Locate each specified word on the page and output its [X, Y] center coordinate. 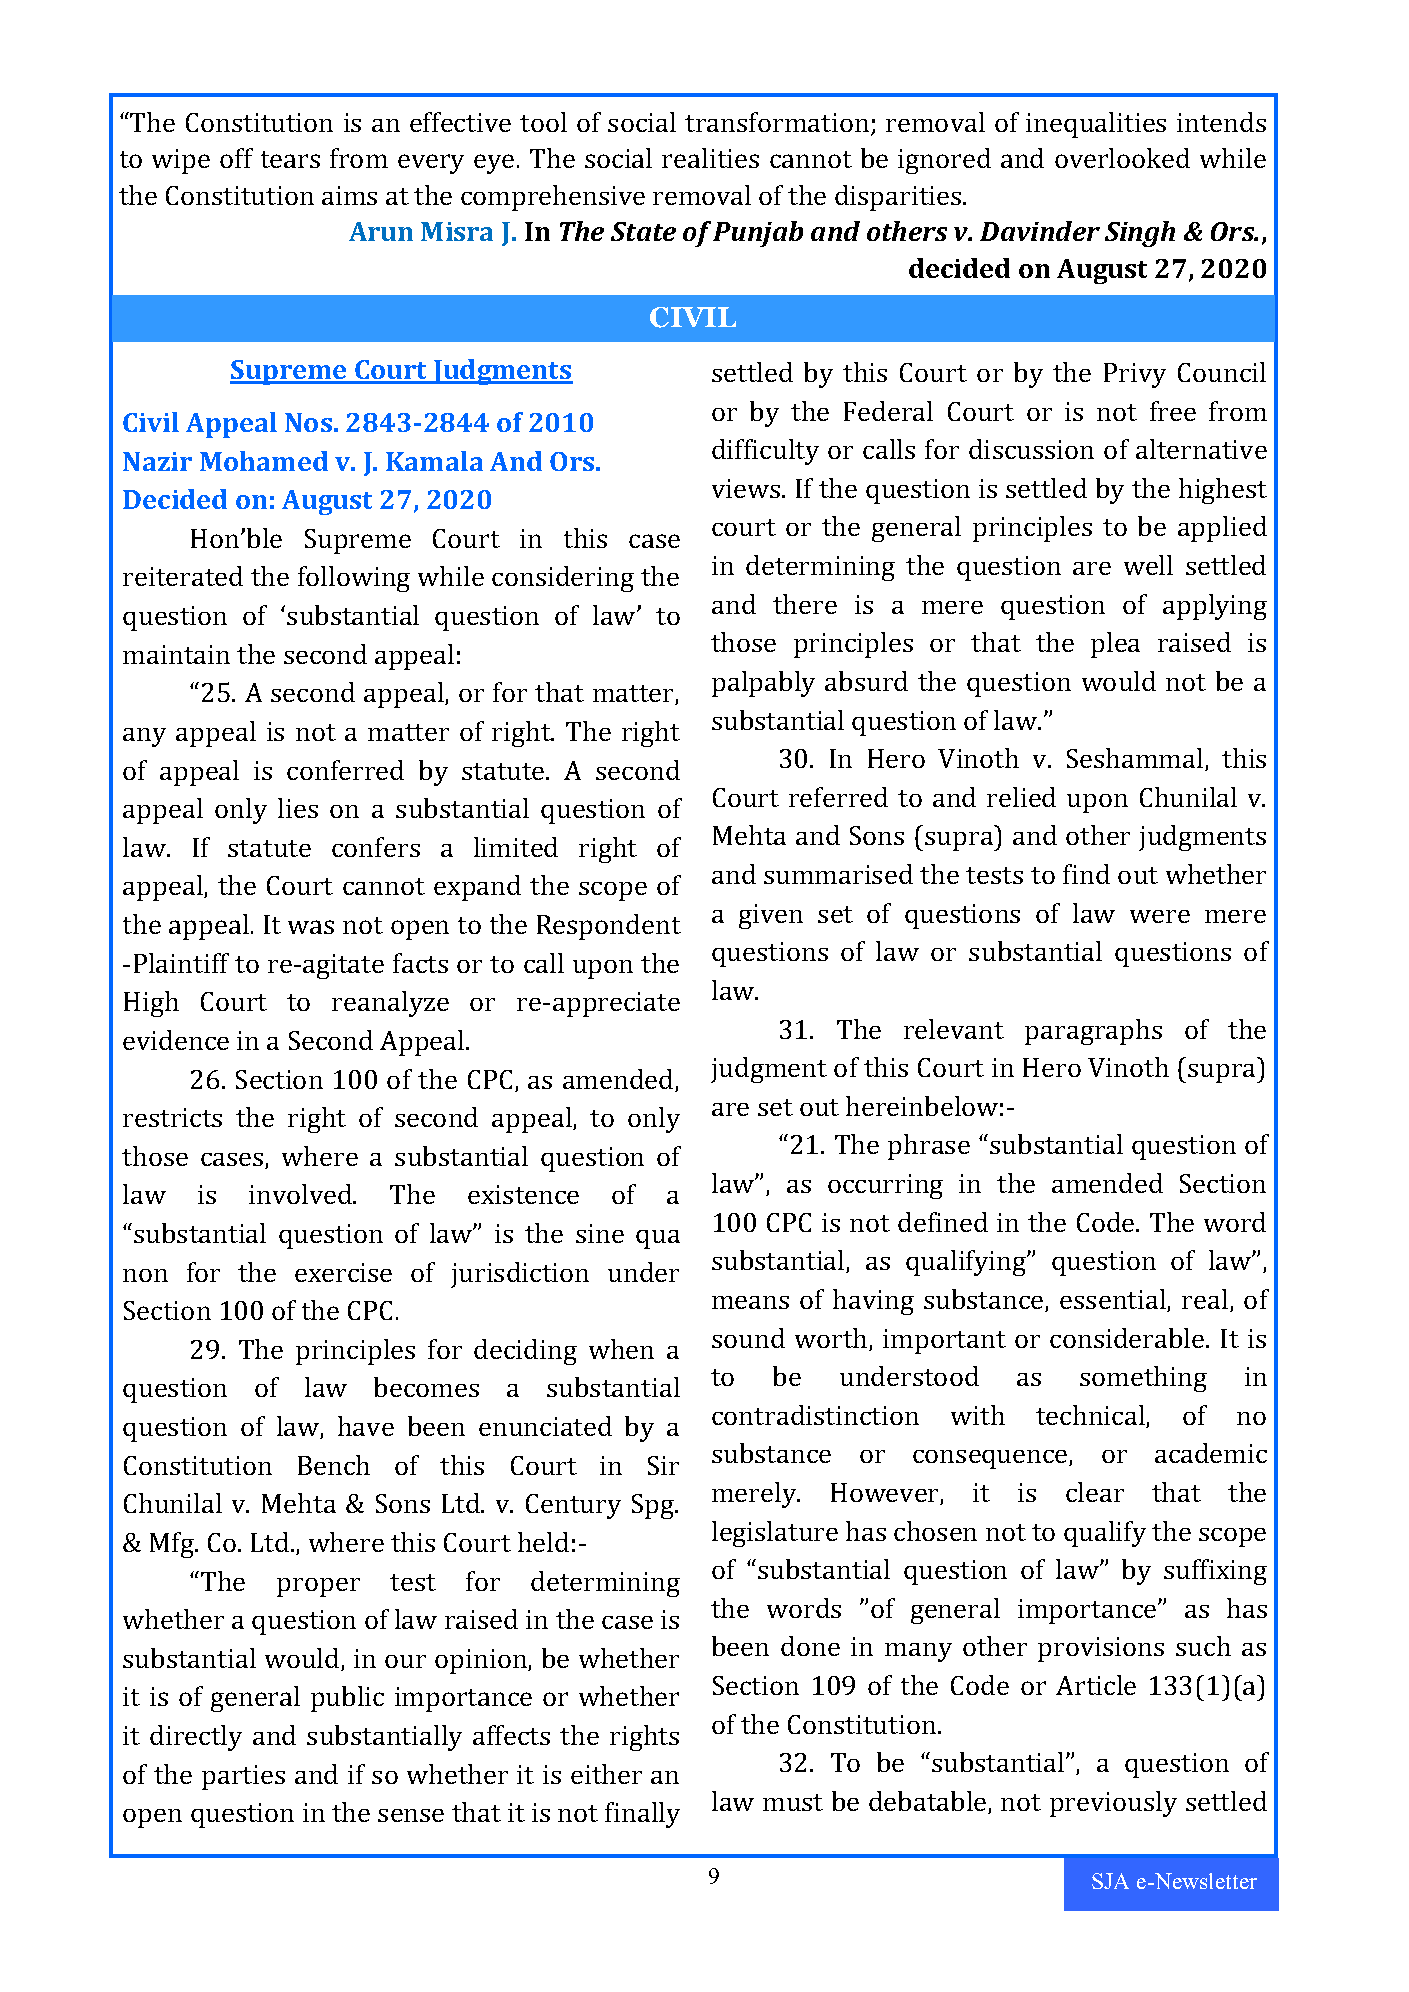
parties [243, 1777]
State [643, 231]
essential [1114, 1300]
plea [1115, 645]
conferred [345, 770]
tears [290, 159]
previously [1113, 1804]
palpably [763, 684]
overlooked [1122, 158]
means [750, 1302]
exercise [343, 1272]
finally [642, 1815]
